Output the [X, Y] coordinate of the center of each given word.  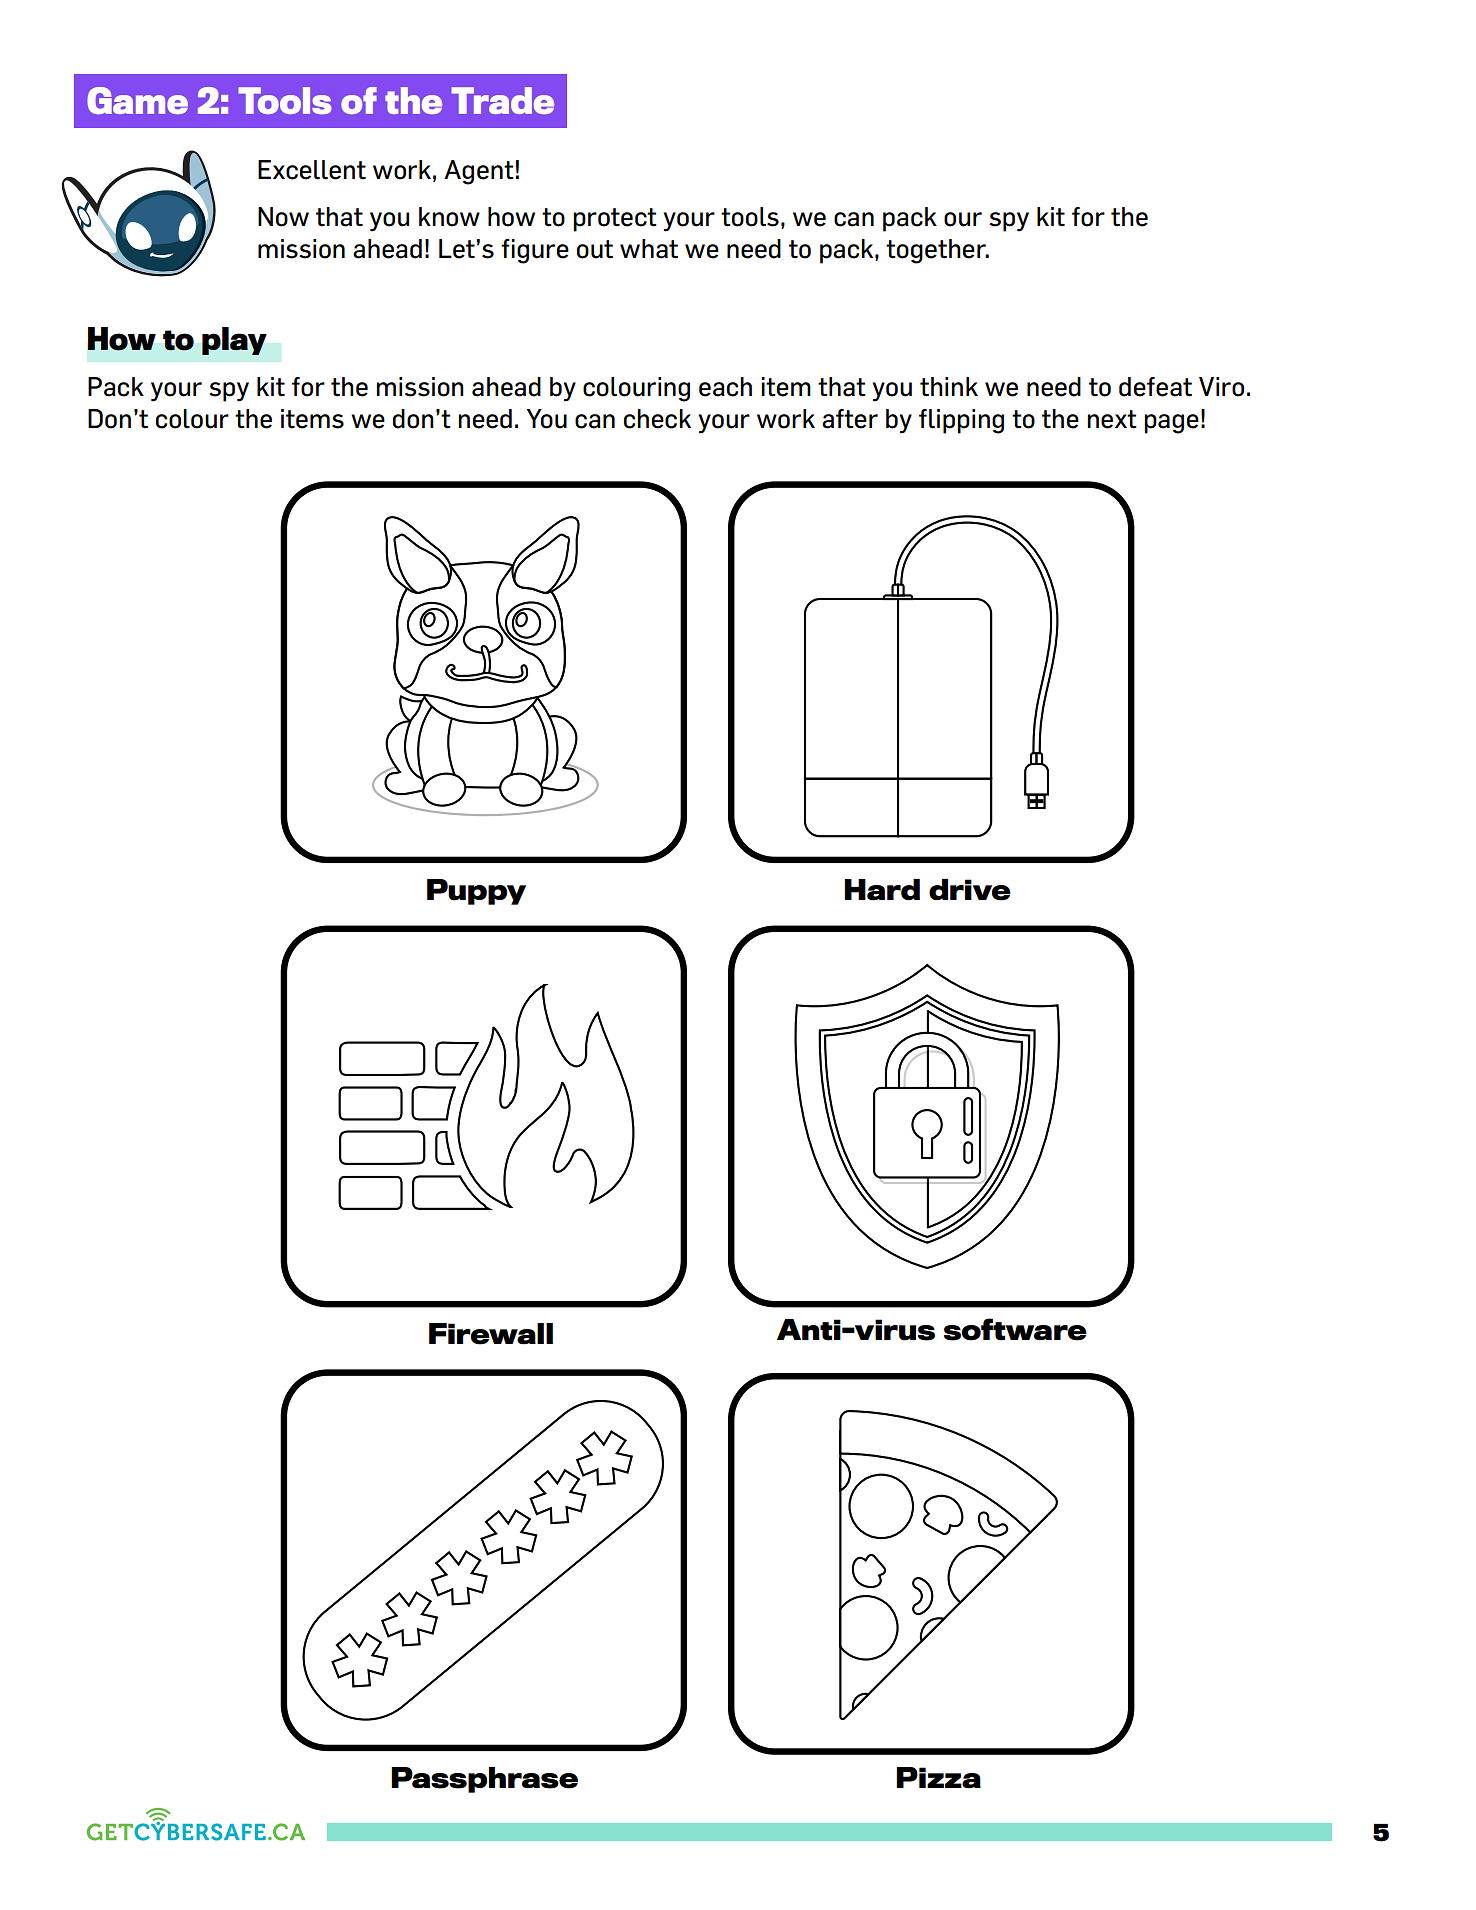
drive [970, 890]
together [937, 251]
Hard [882, 890]
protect [615, 220]
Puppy [476, 892]
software [1015, 1329]
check [657, 419]
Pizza [938, 1778]
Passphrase [484, 1780]
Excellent [312, 170]
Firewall [491, 1334]
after [850, 419]
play [234, 341]
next [1112, 419]
